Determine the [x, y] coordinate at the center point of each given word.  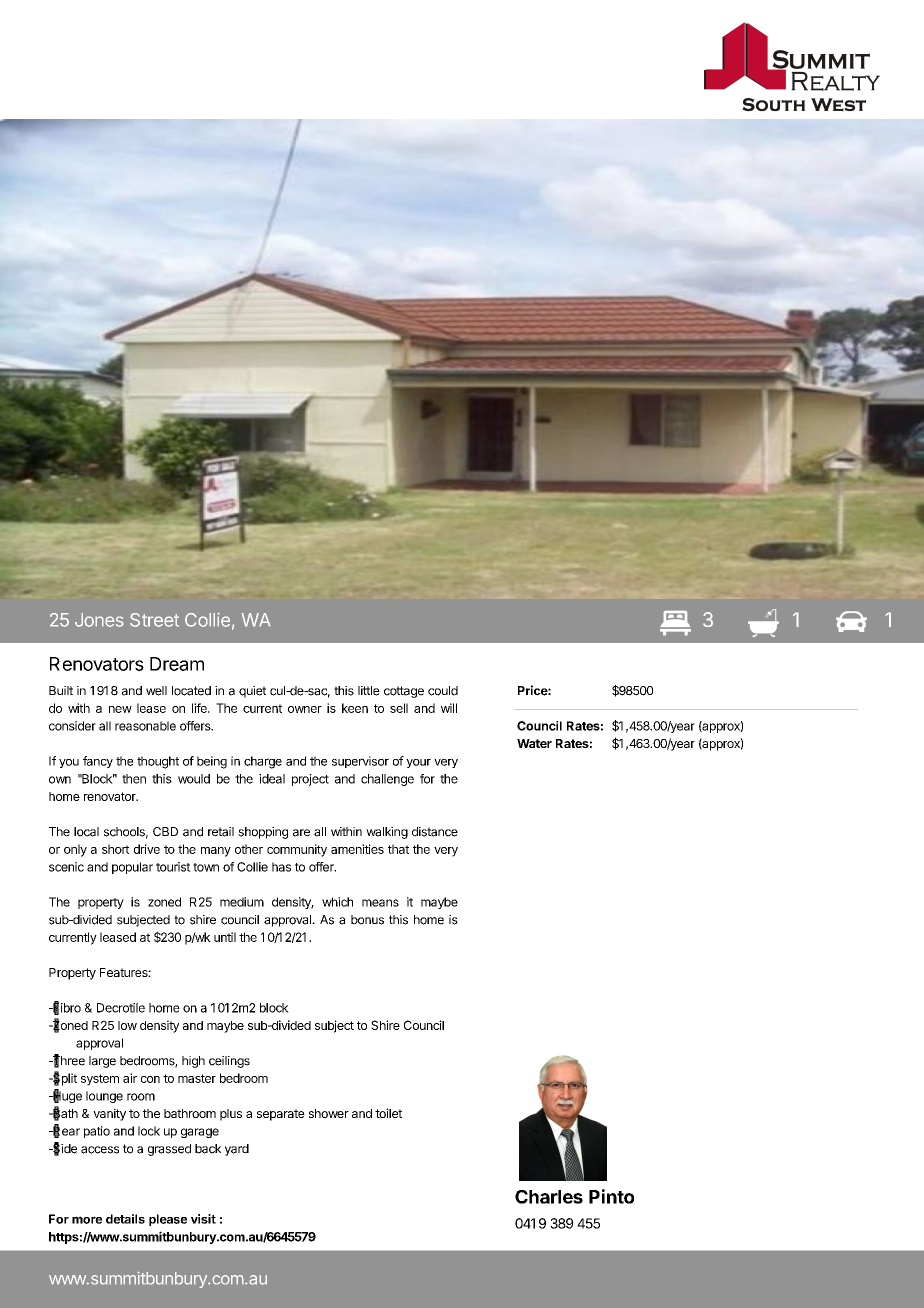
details [125, 1219]
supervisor [360, 762]
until [225, 937]
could [443, 691]
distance [435, 832]
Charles [549, 1197]
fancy [98, 762]
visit [203, 1219]
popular [132, 868]
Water [534, 743]
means [380, 903]
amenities [357, 849]
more [87, 1220]
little [369, 691]
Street [154, 620]
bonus [367, 920]
